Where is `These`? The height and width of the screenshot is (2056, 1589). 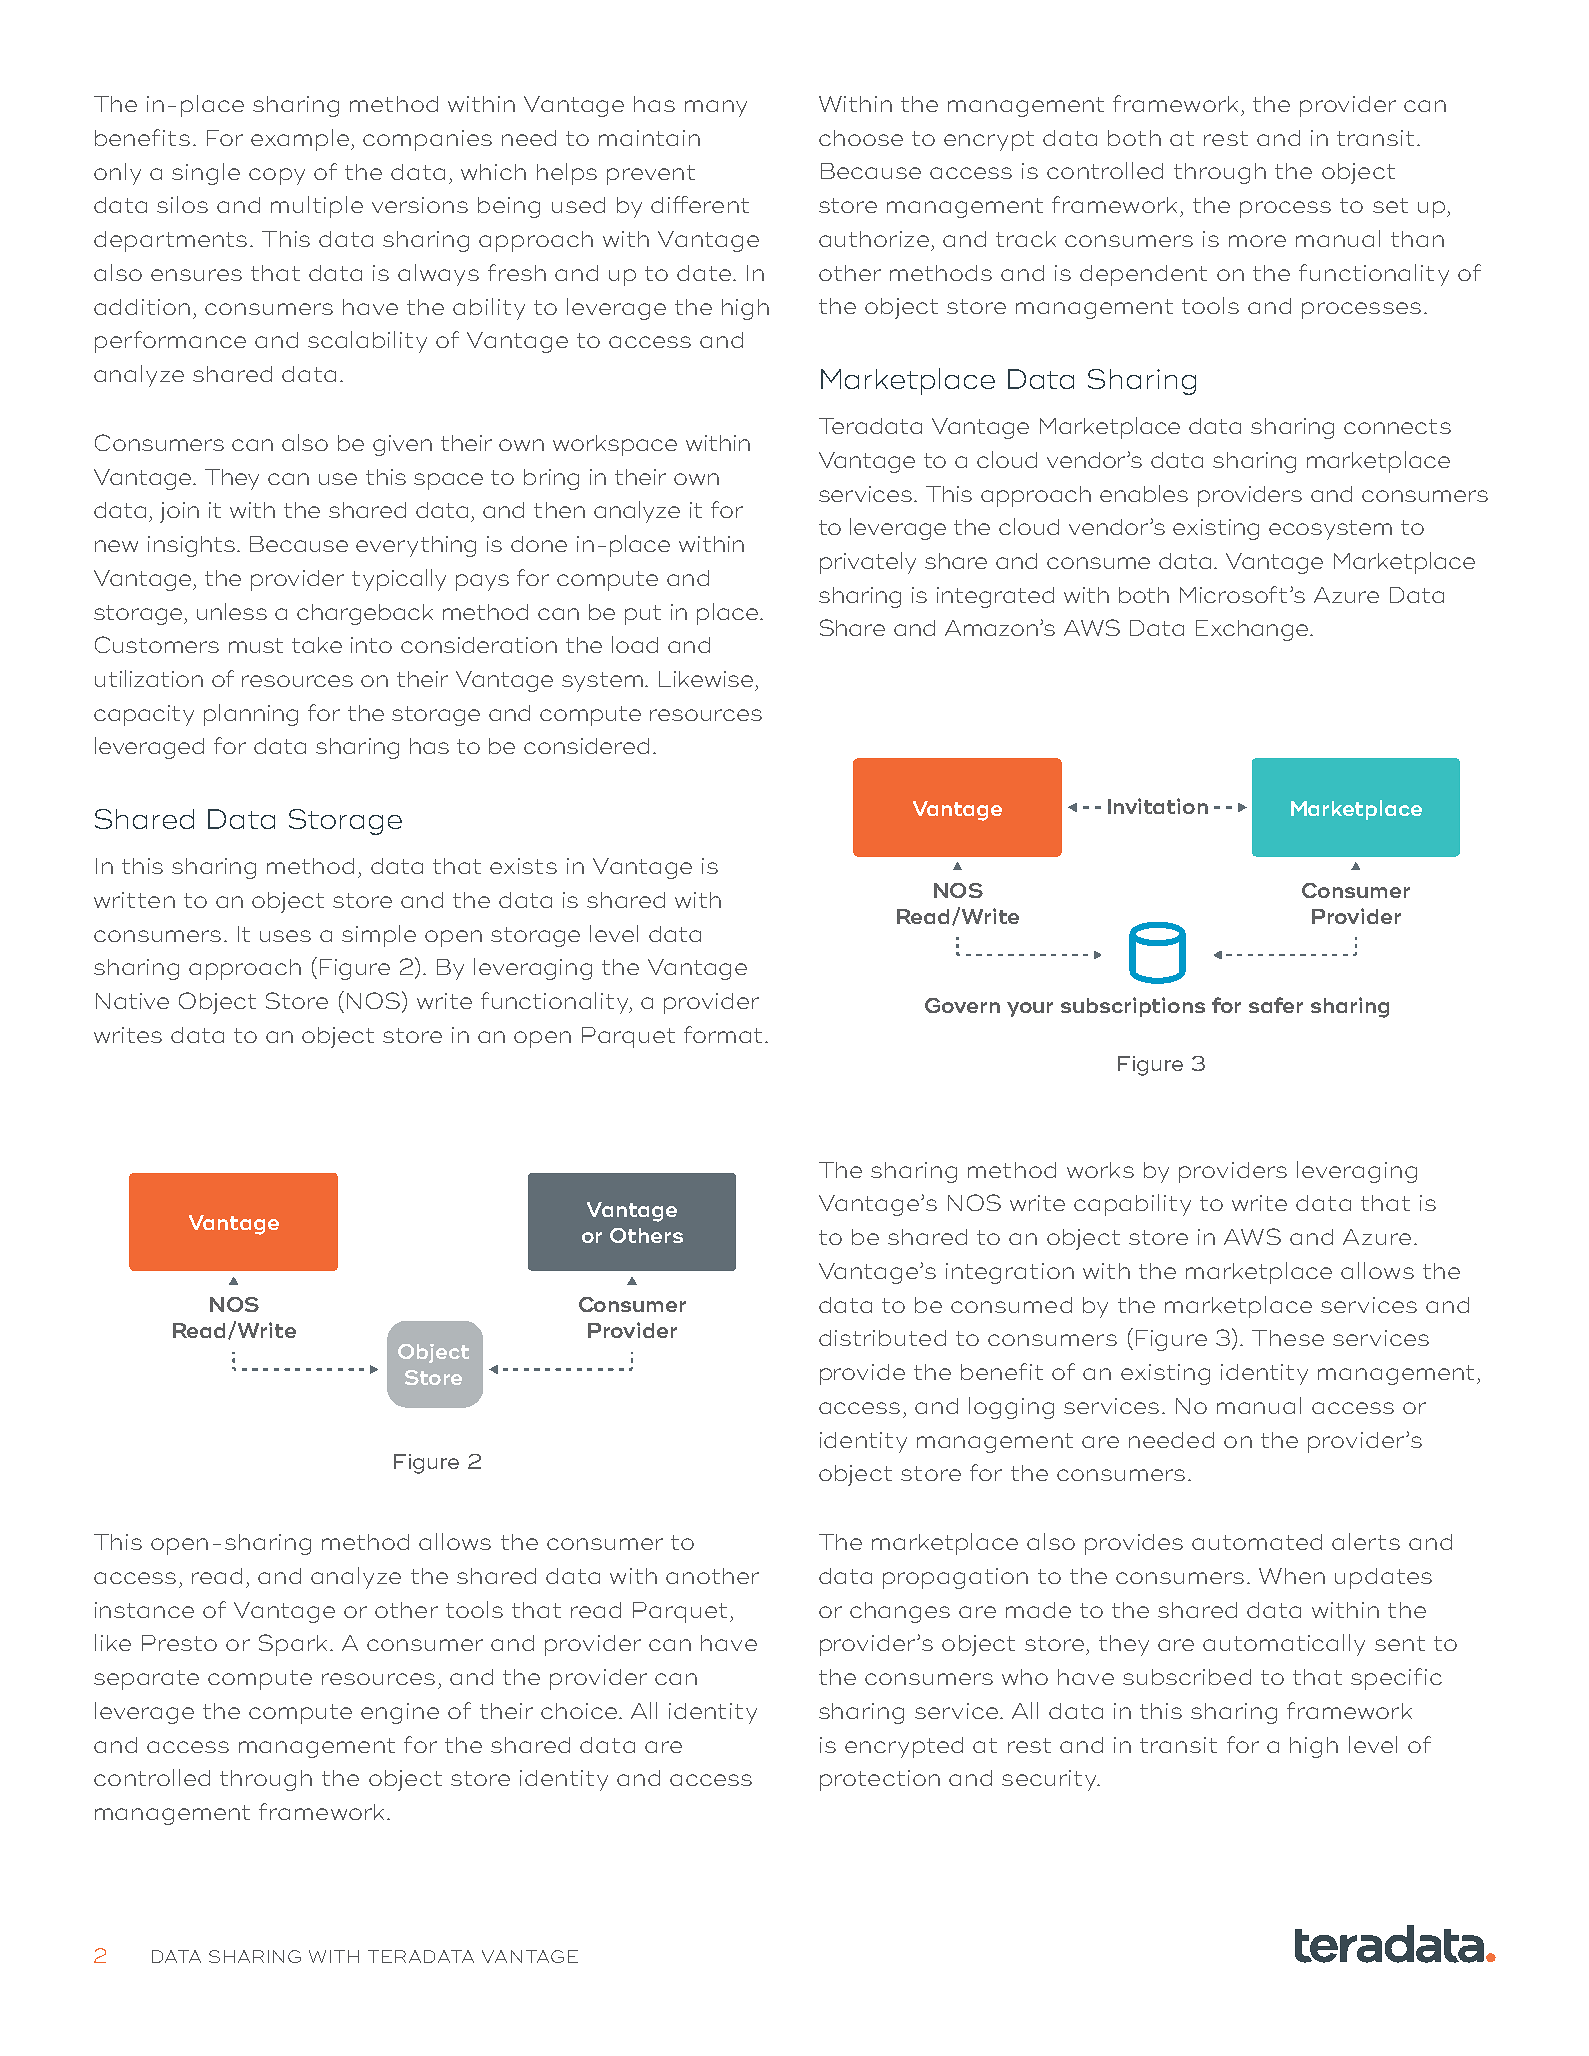
These is located at coordinates (1288, 1338).
